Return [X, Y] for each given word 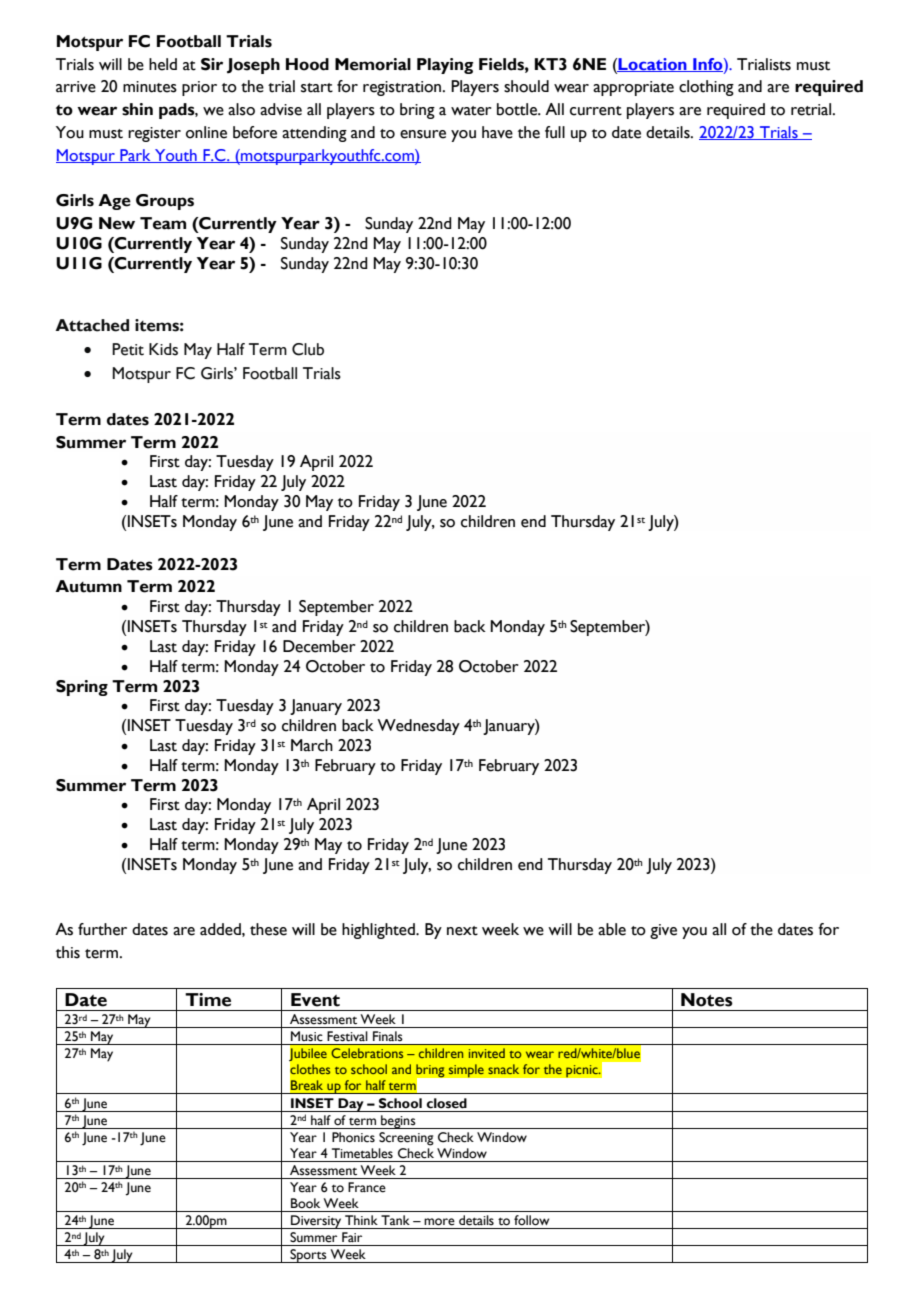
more [439, 1222]
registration [403, 88]
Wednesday [418, 727]
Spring [82, 688]
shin [137, 109]
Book [305, 1203]
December [319, 646]
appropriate [633, 88]
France [367, 1187]
